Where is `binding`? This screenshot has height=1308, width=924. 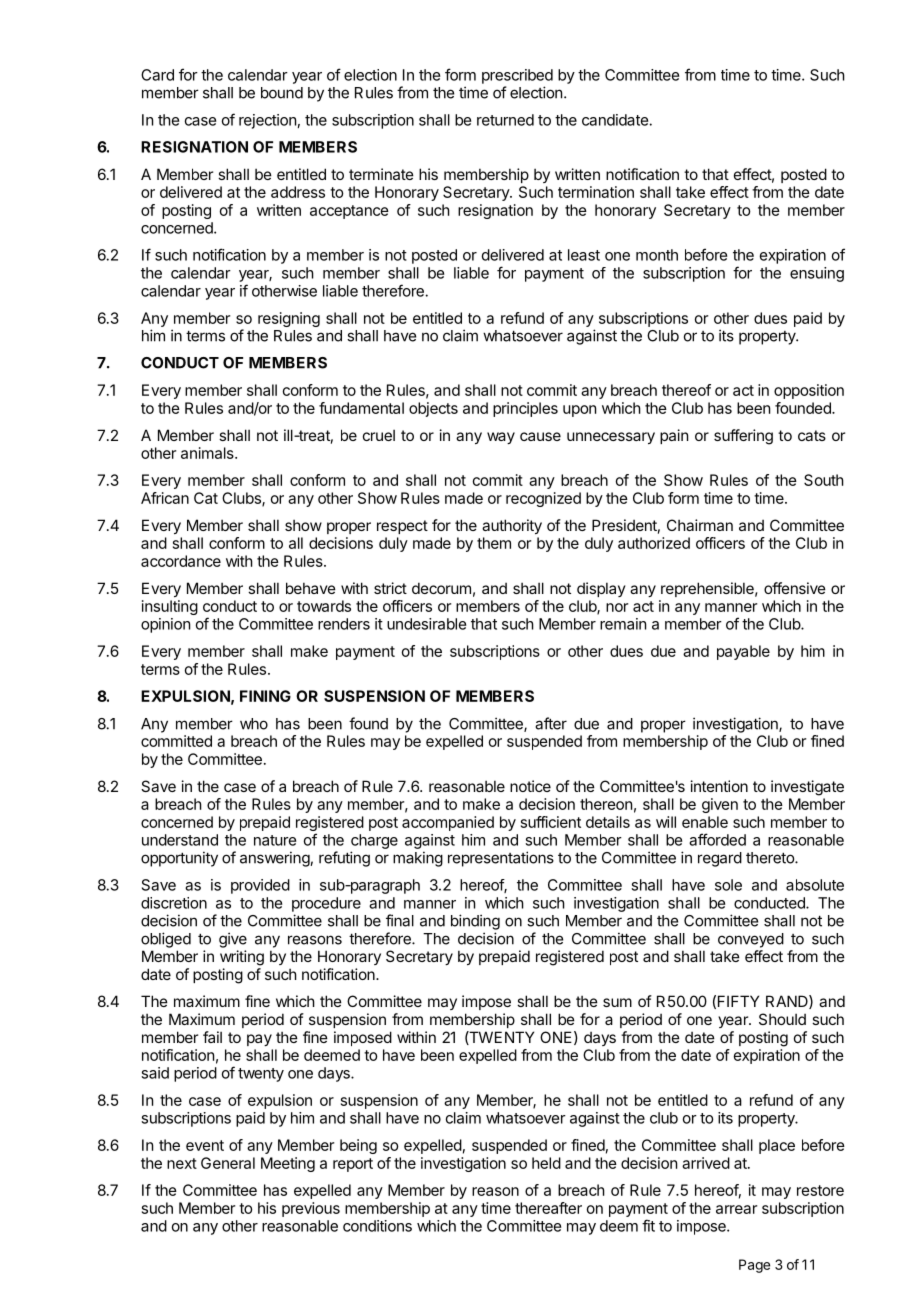 binding is located at coordinates (475, 922).
